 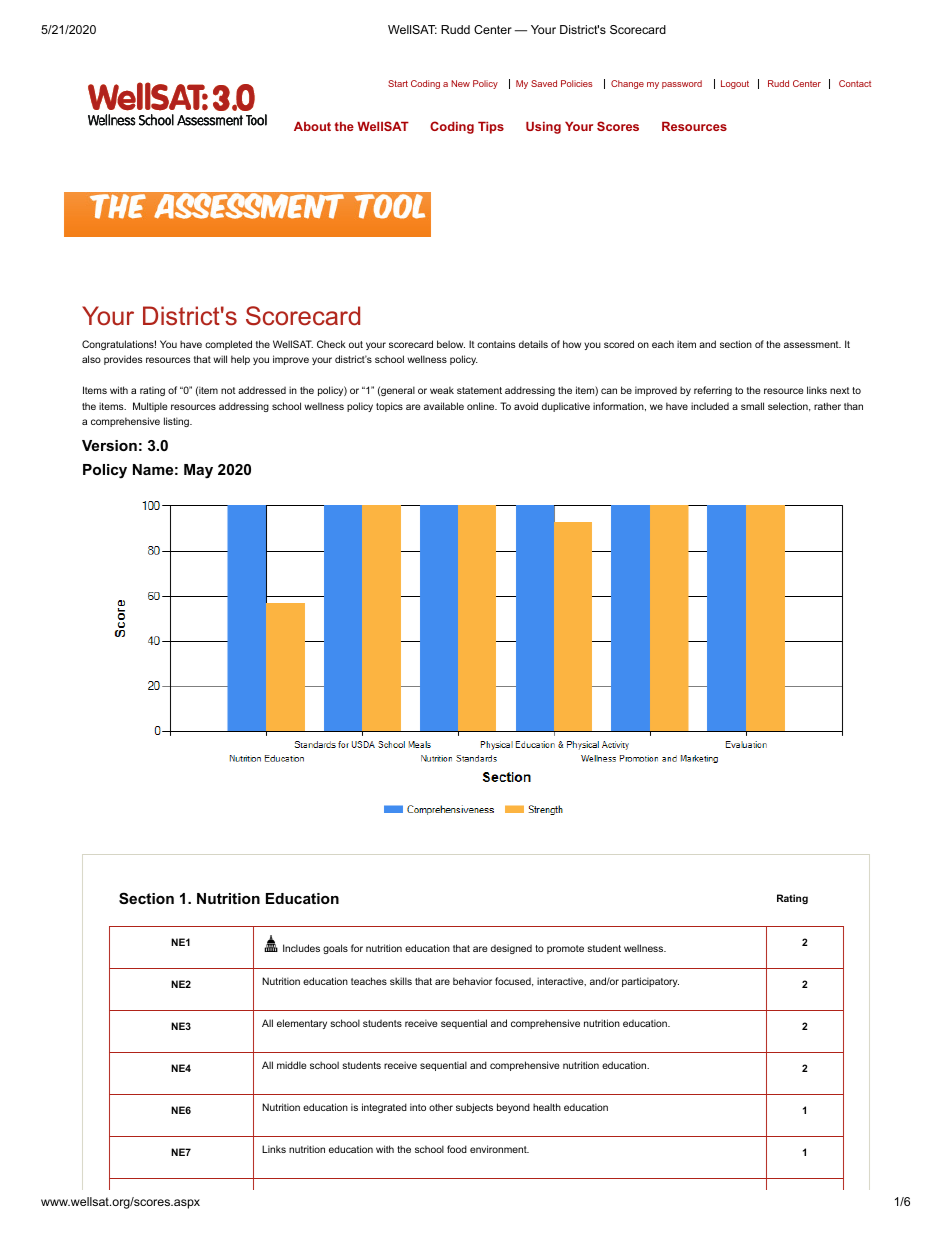 What do you see at coordinates (198, 471) in the screenshot?
I see `May` at bounding box center [198, 471].
